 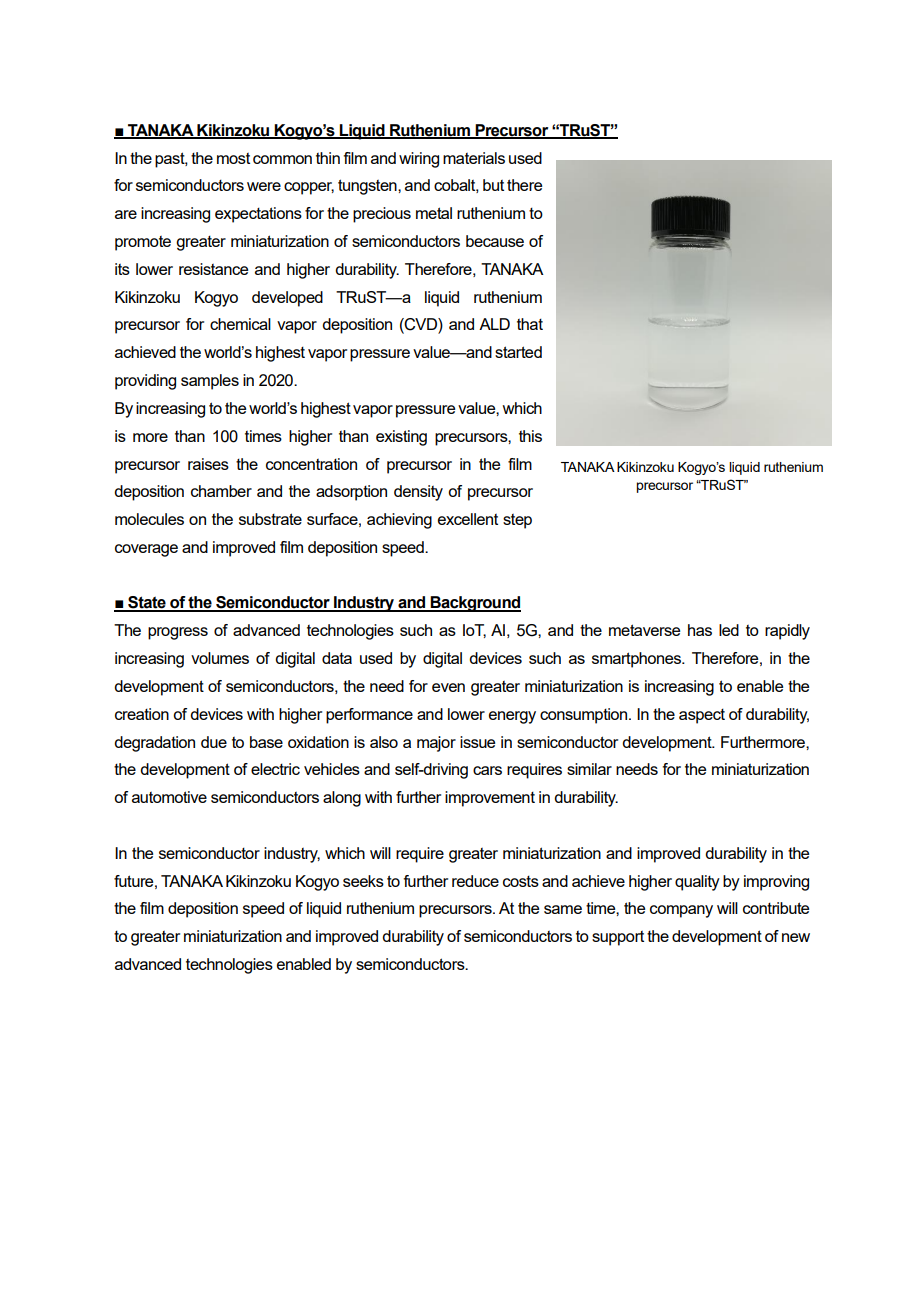 What do you see at coordinates (700, 630) in the document?
I see `has` at bounding box center [700, 630].
